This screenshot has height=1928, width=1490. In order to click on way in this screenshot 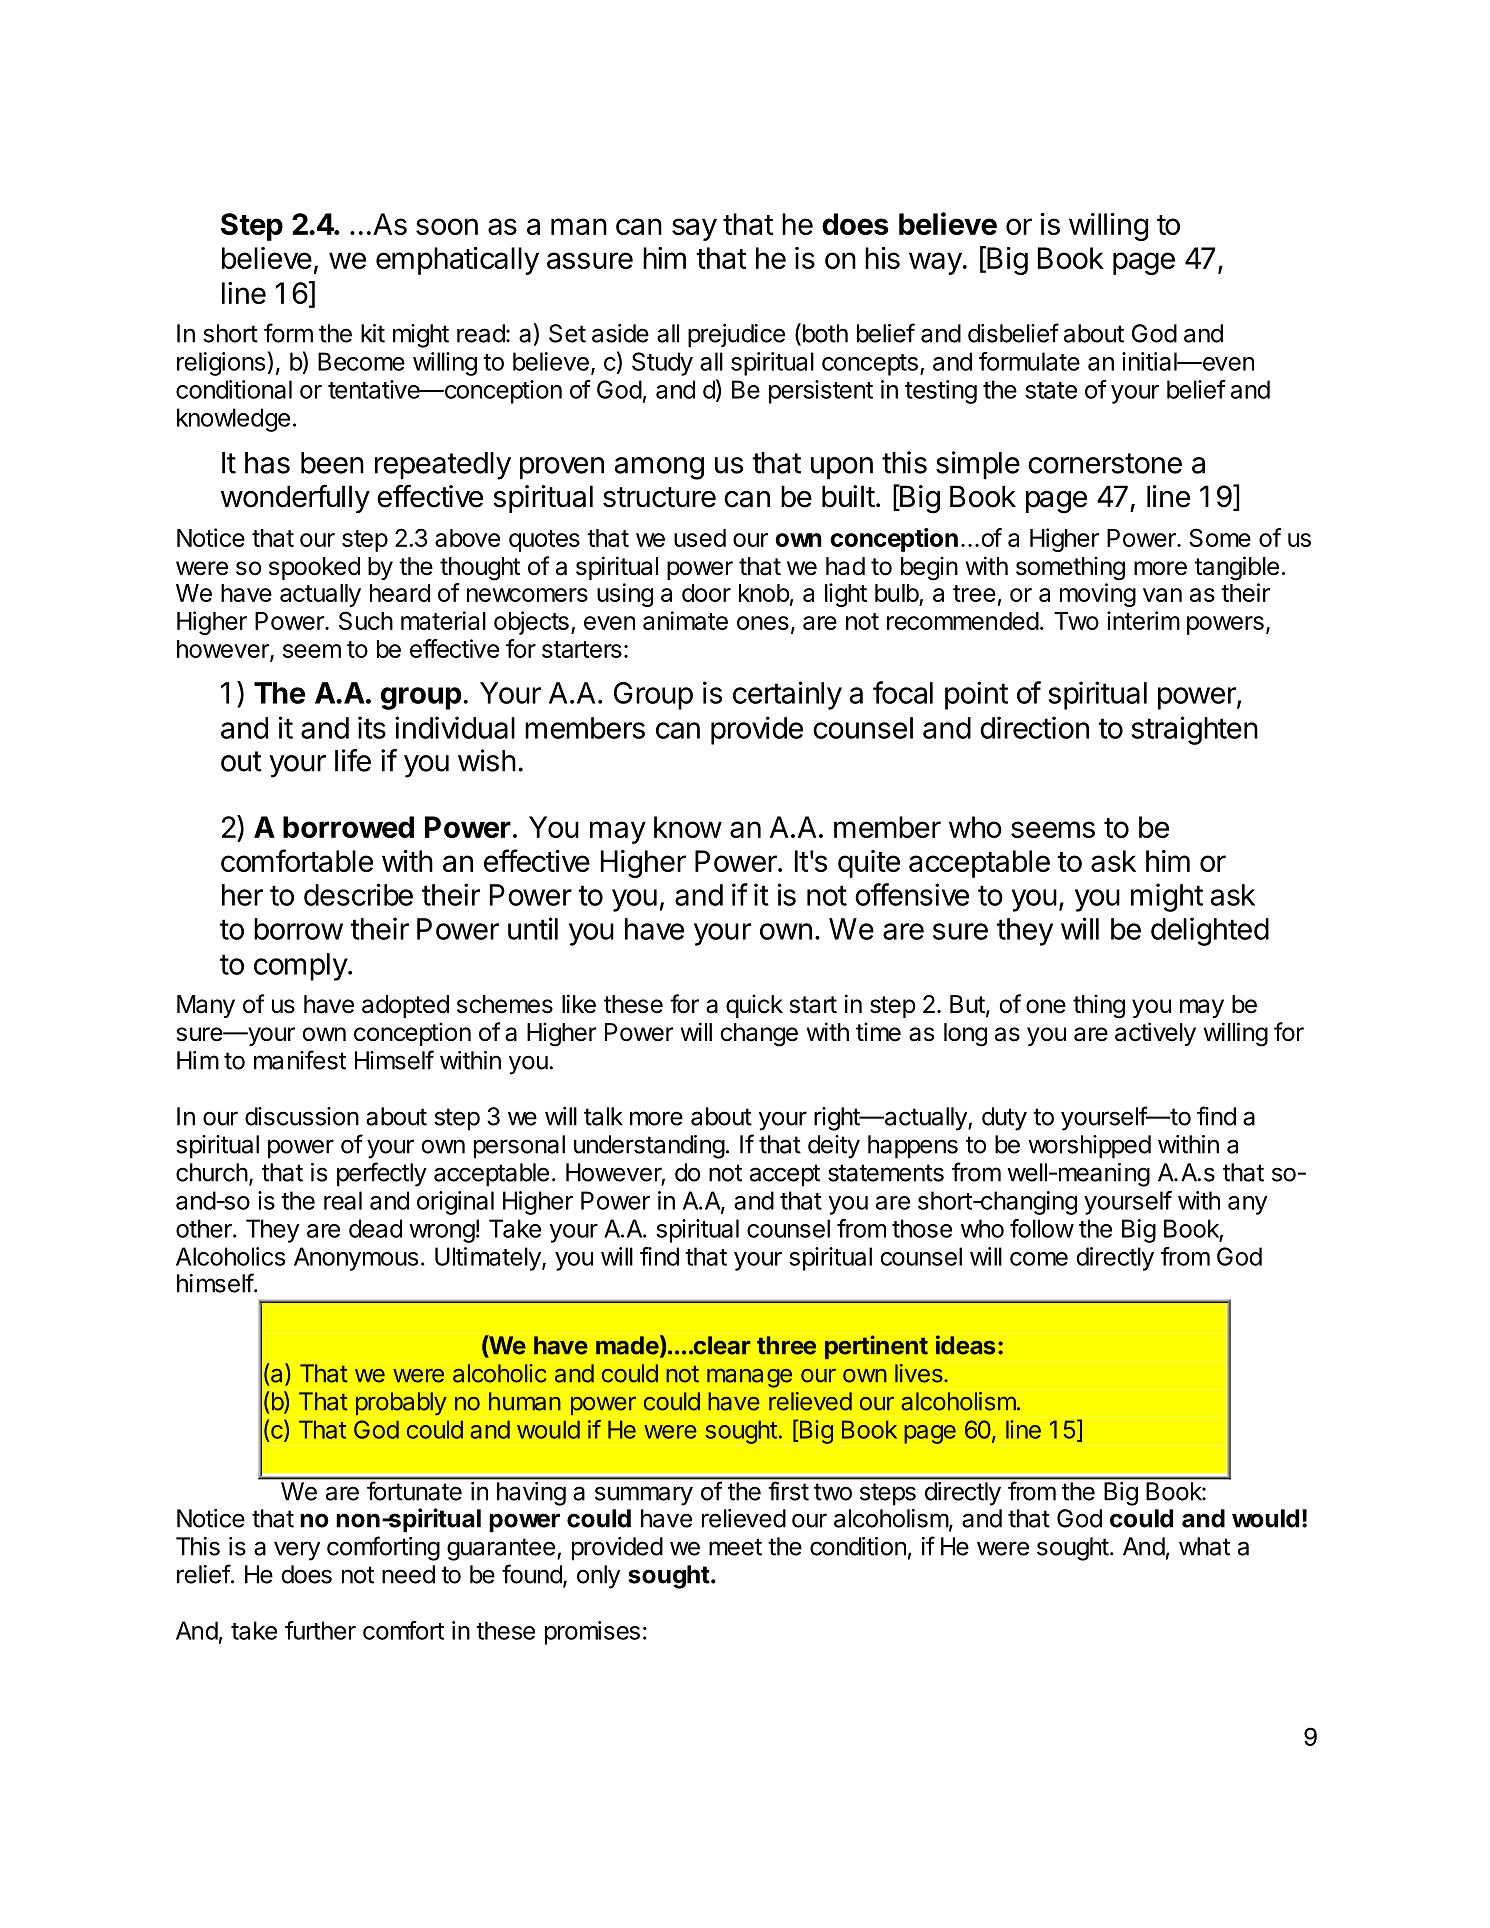, I will do `click(935, 263)`.
